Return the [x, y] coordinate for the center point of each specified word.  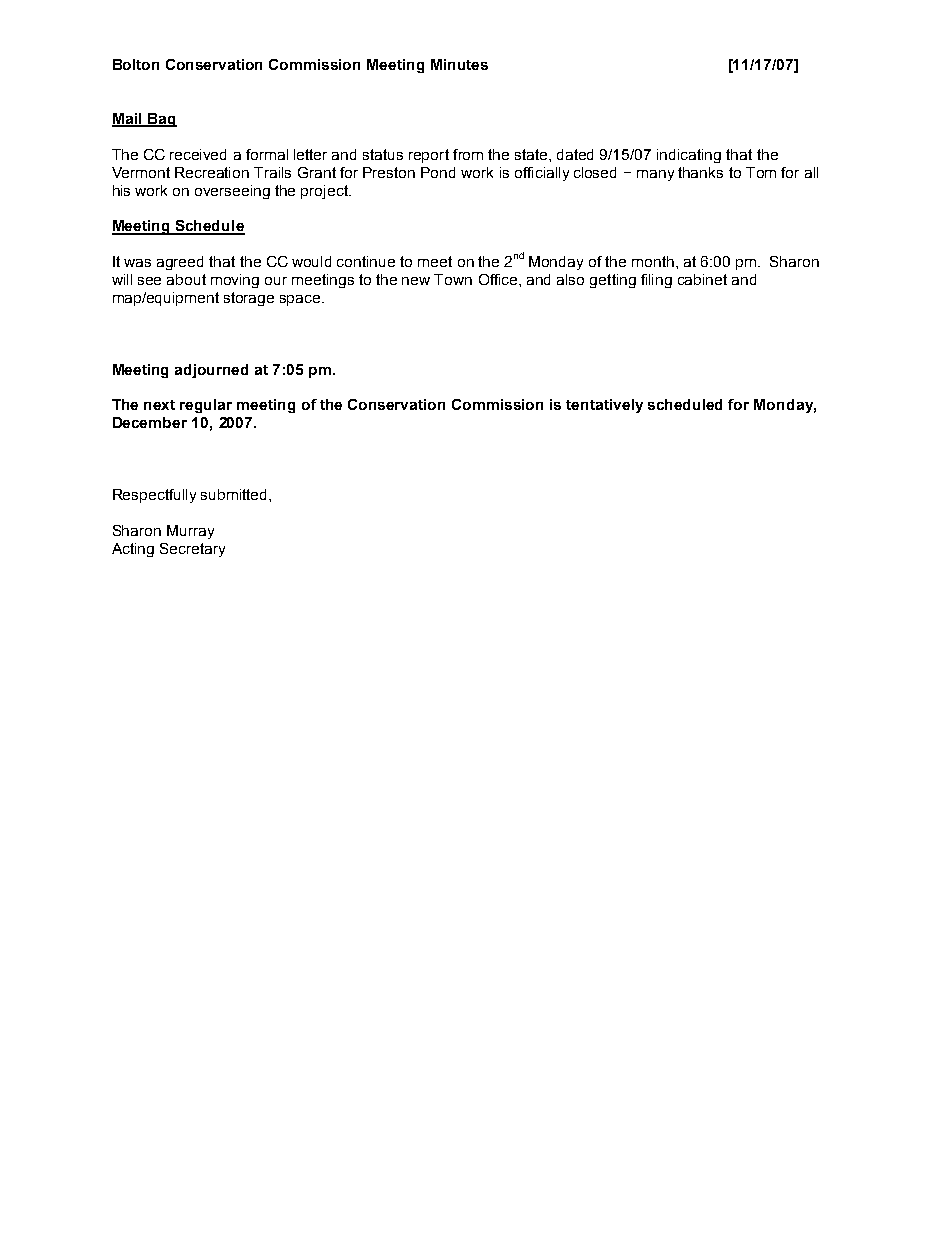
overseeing [232, 192]
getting [613, 281]
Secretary [192, 550]
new [416, 281]
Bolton [136, 64]
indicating [689, 156]
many [655, 175]
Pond [438, 172]
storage [249, 299]
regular [206, 406]
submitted [235, 494]
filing [656, 281]
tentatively [604, 406]
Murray [190, 532]
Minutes [459, 64]
